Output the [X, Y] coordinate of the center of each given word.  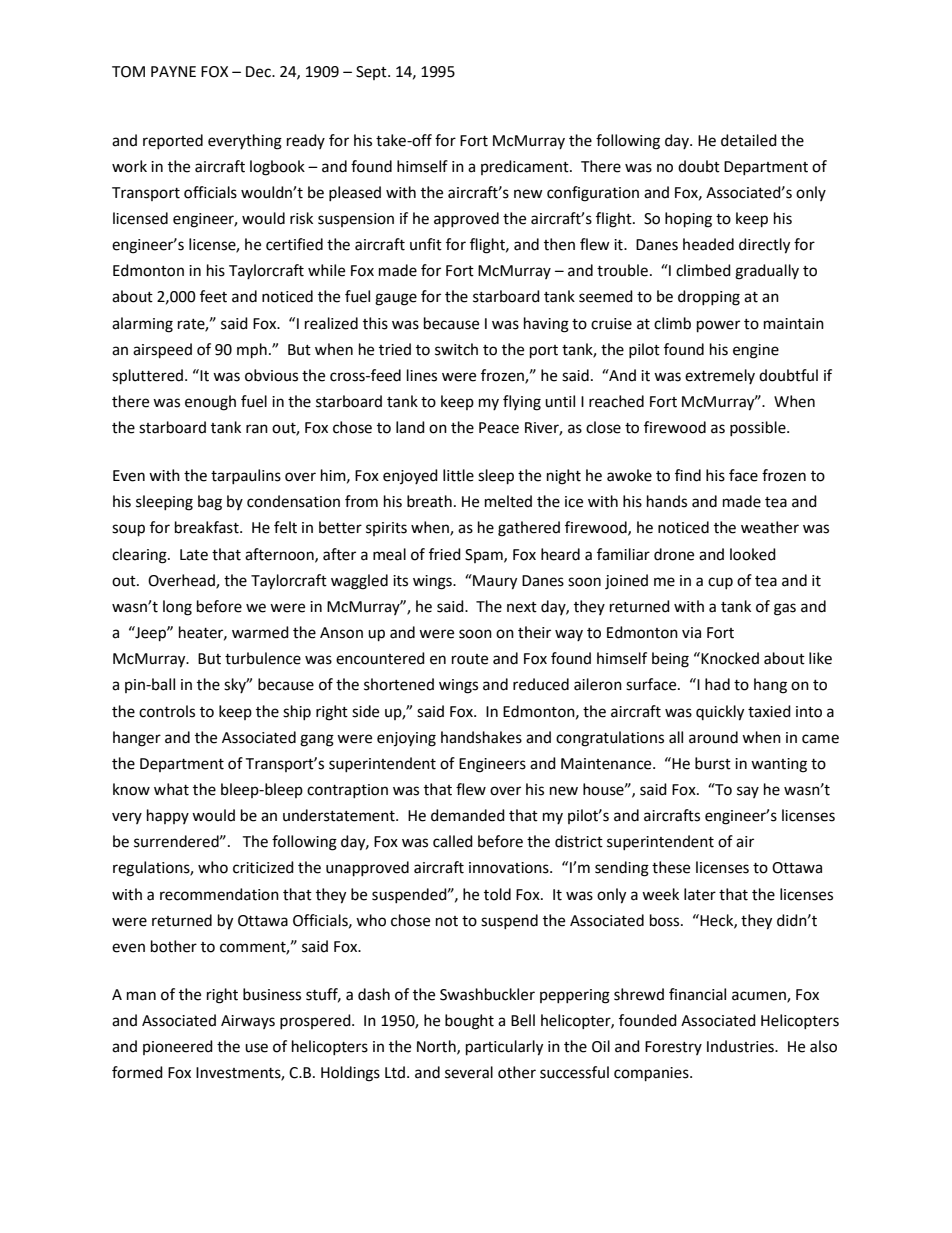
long [177, 608]
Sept [372, 73]
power [718, 326]
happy [168, 816]
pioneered [178, 1047]
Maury [494, 582]
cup [720, 583]
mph [252, 351]
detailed [749, 140]
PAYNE [173, 71]
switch [456, 349]
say [748, 792]
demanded [468, 815]
